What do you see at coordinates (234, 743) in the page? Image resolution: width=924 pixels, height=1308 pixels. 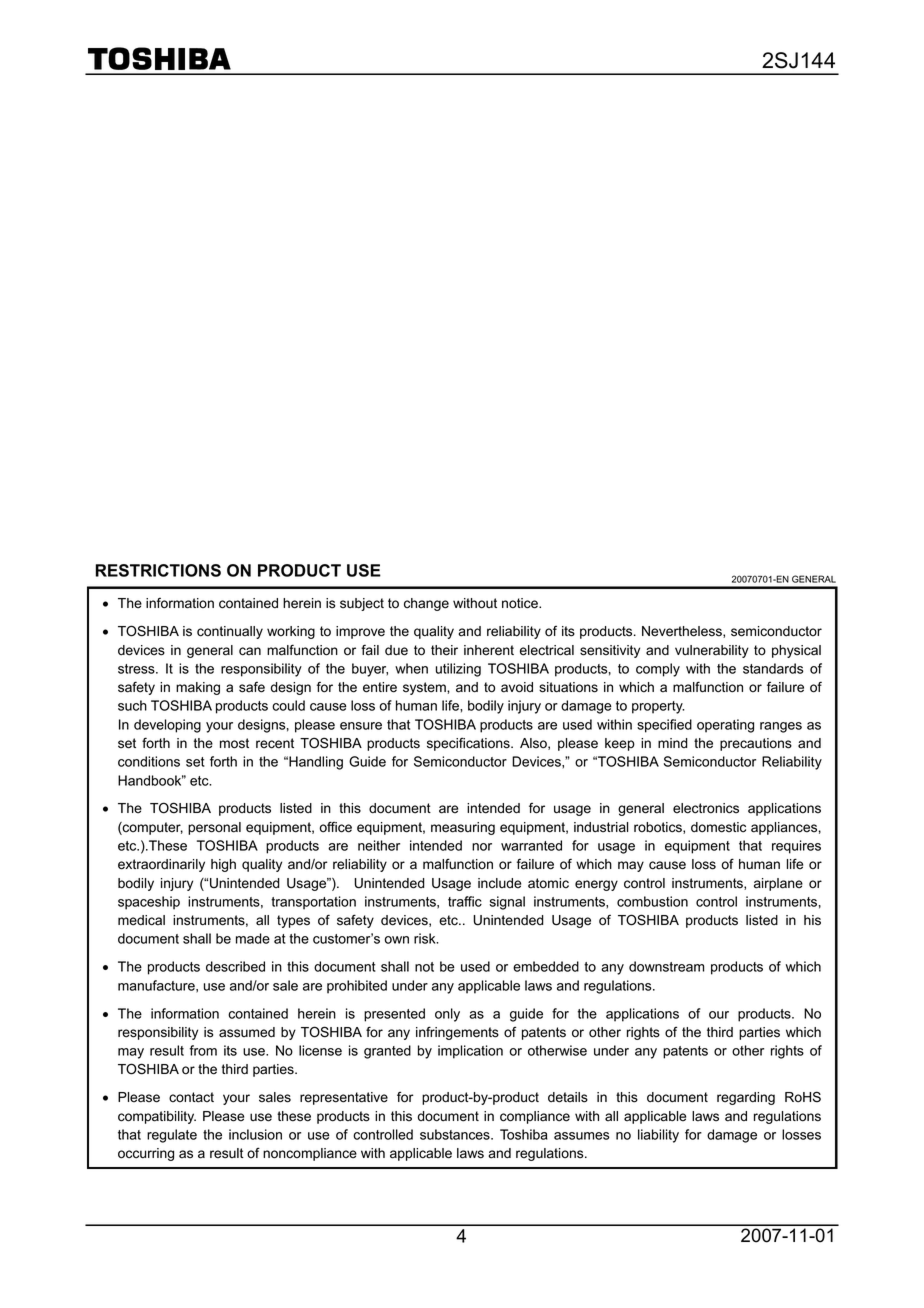 I see `most` at bounding box center [234, 743].
